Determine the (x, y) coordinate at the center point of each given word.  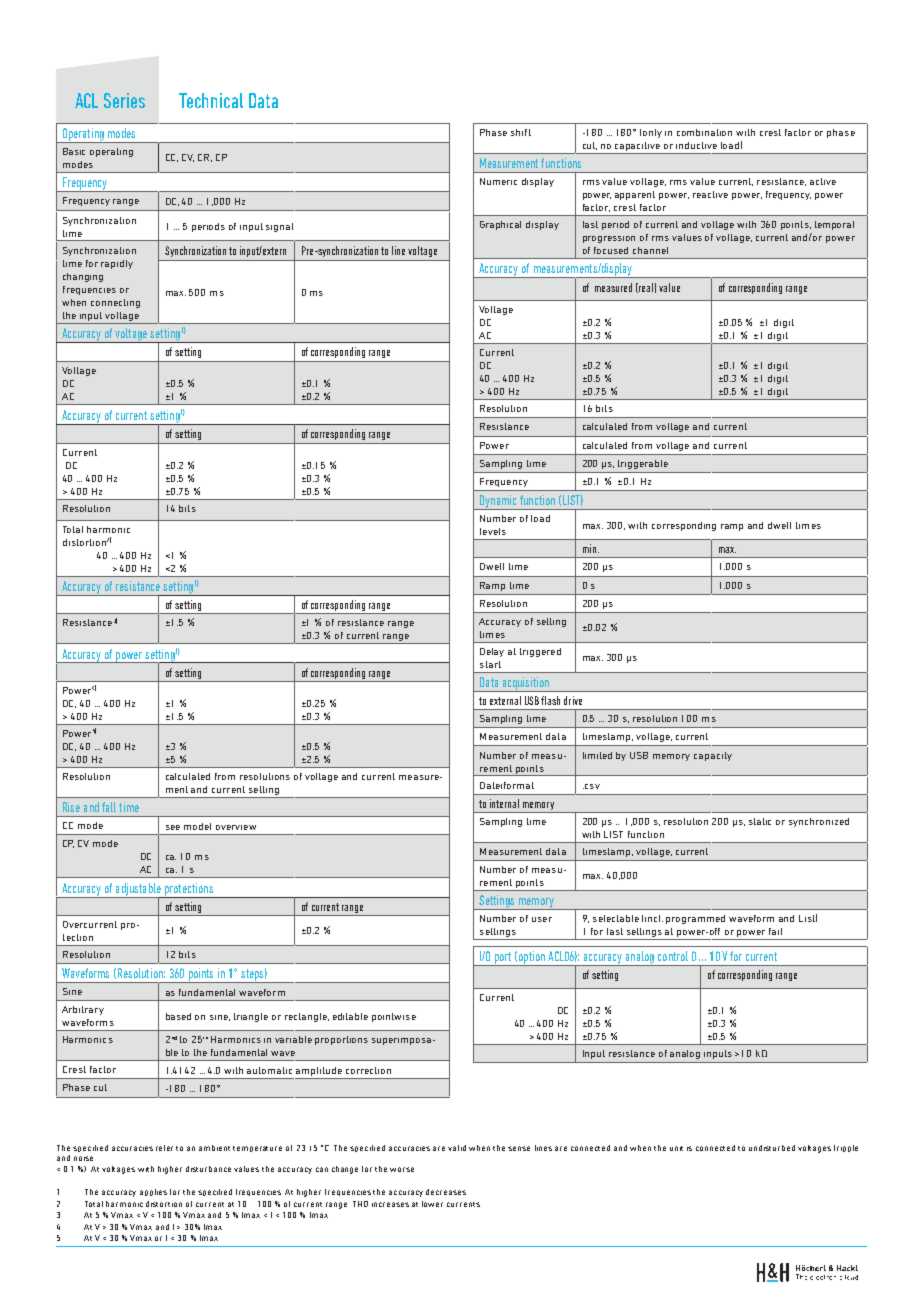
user (542, 919)
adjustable (138, 890)
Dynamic (498, 502)
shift (521, 132)
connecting (115, 303)
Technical (211, 100)
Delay (492, 652)
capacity (713, 756)
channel (650, 250)
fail (775, 931)
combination (704, 132)
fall (109, 807)
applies (153, 1192)
